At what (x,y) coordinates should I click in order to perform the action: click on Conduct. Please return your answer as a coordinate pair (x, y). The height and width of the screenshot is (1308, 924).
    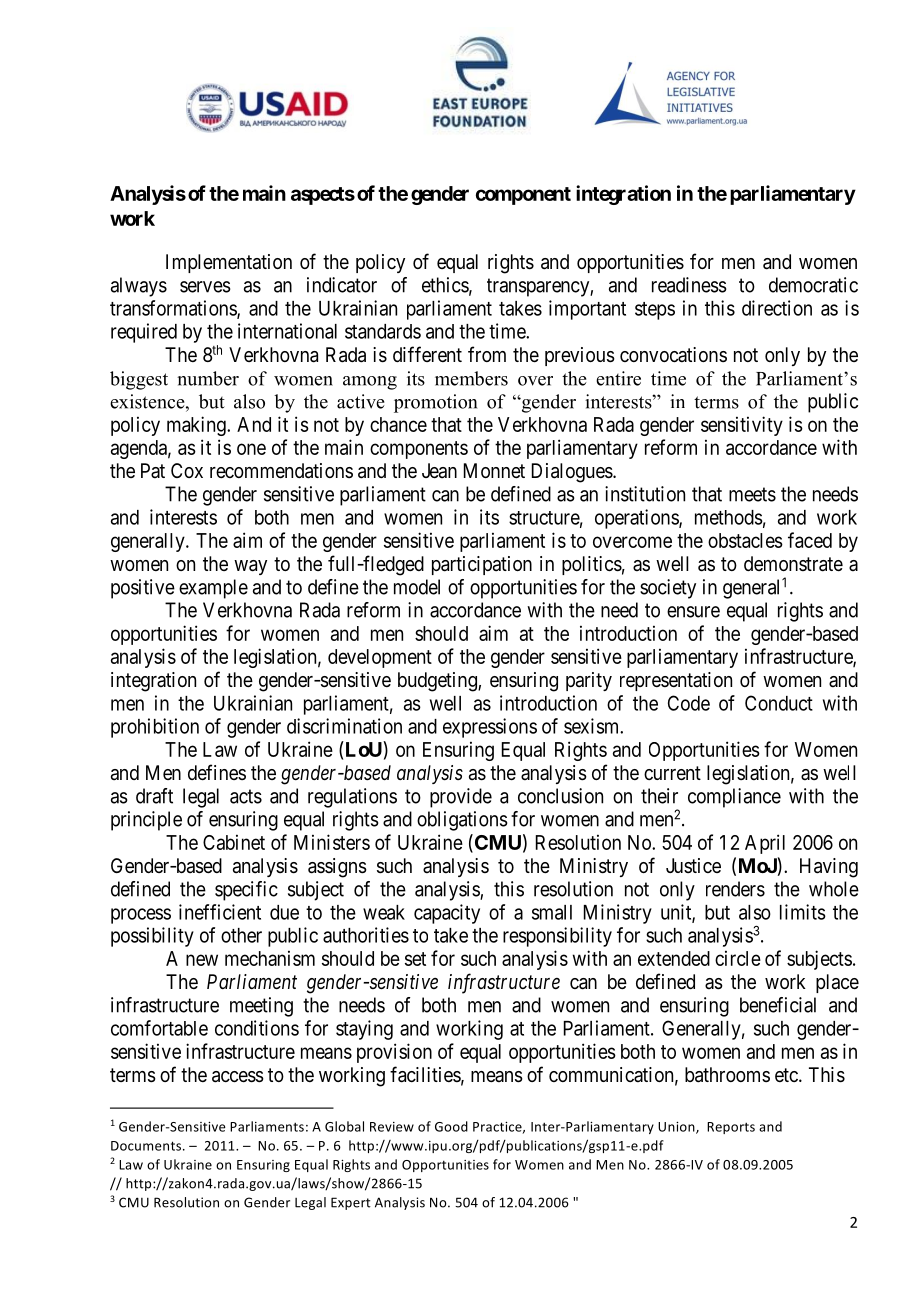
    Looking at the image, I should click on (779, 703).
